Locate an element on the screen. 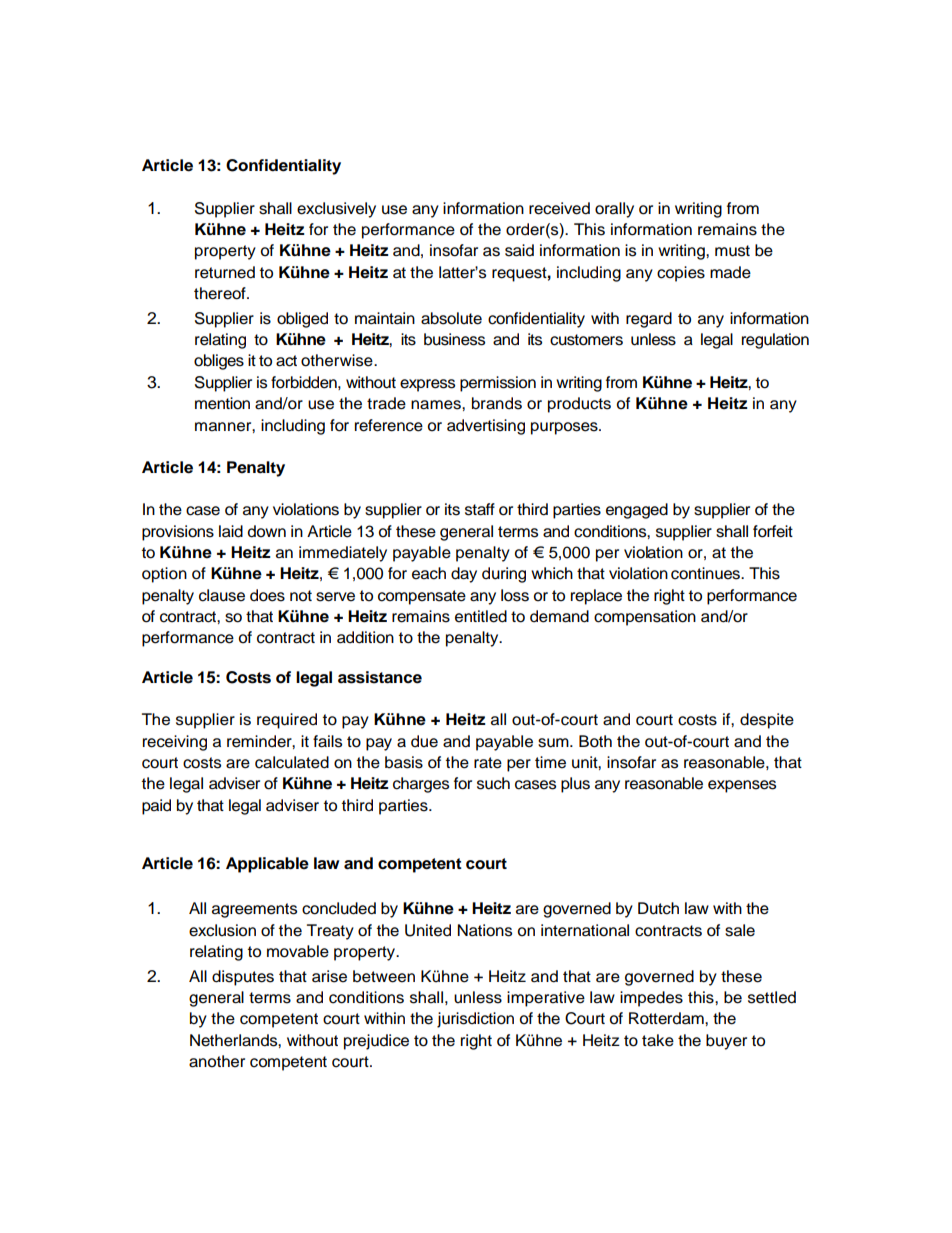 The height and width of the screenshot is (1233, 952). said is located at coordinates (519, 250).
